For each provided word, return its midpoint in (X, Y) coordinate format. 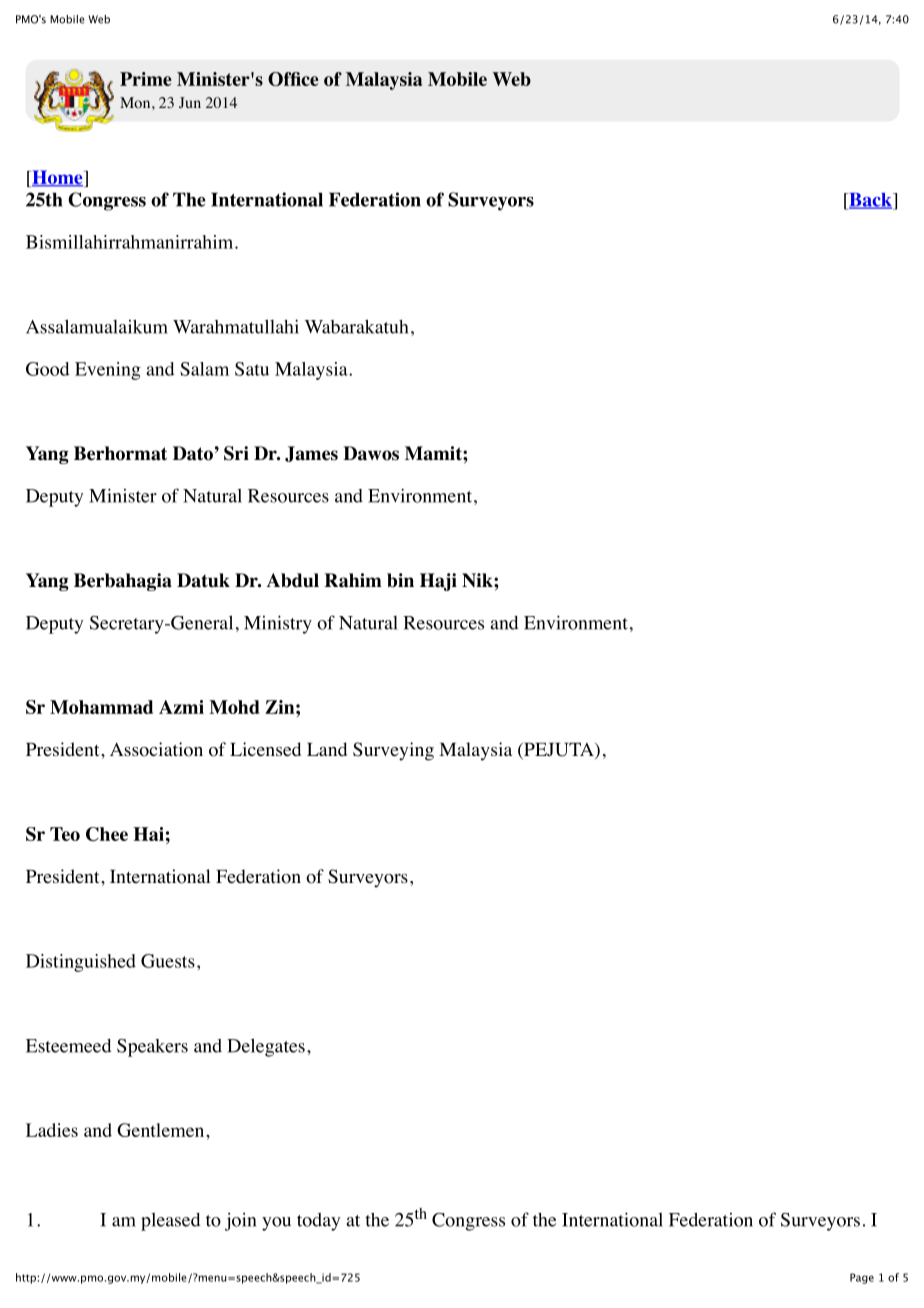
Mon (136, 103)
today (318, 1222)
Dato (193, 453)
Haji (438, 582)
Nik (478, 580)
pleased (171, 1222)
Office (293, 79)
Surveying (393, 751)
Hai (148, 834)
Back (870, 201)
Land (327, 749)
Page (862, 1278)
